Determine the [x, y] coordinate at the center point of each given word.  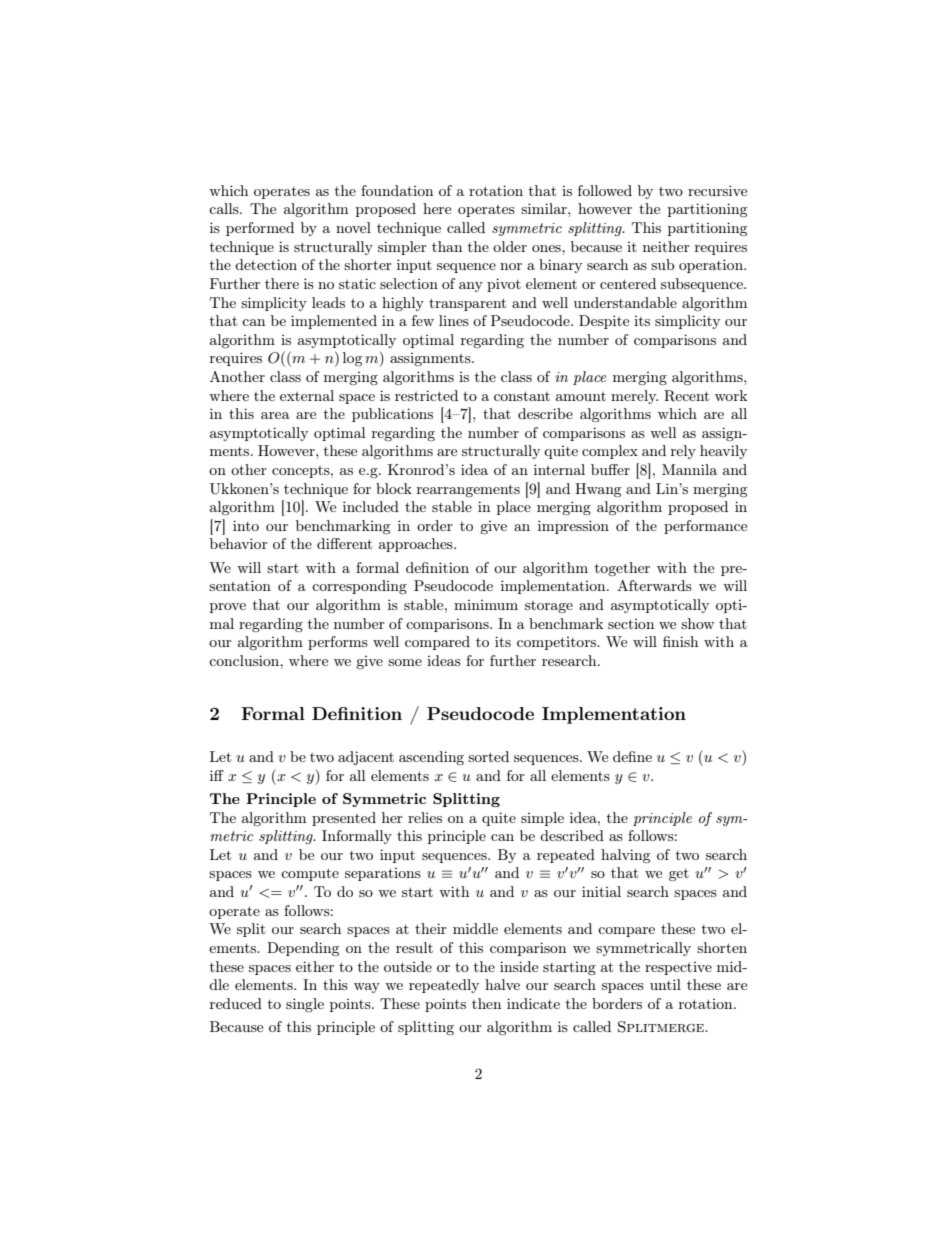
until [665, 984]
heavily [723, 452]
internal [559, 469]
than [447, 246]
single [305, 1005]
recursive [717, 190]
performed [260, 229]
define [632, 756]
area [275, 415]
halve [502, 984]
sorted [488, 756]
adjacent [366, 758]
